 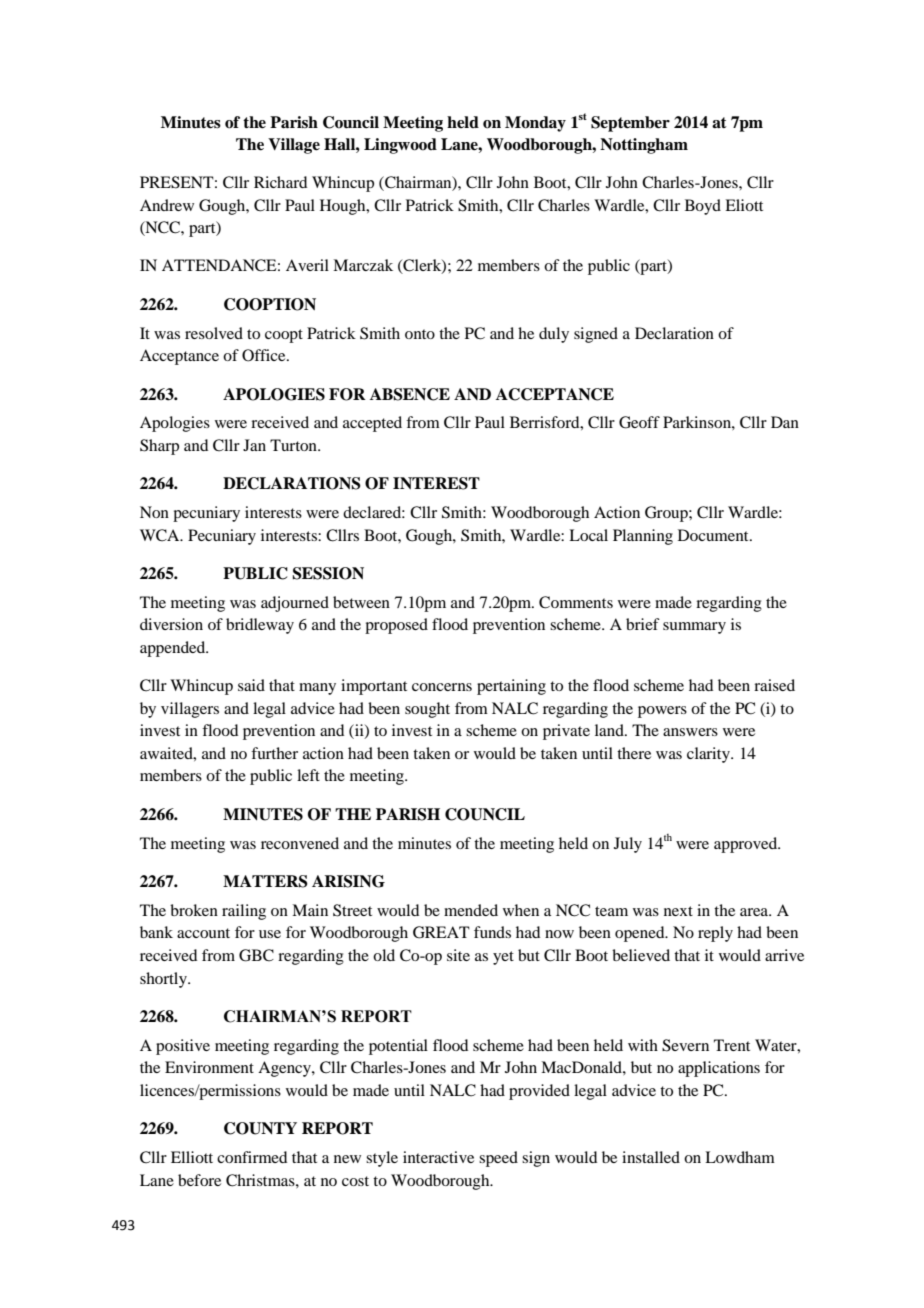 What do you see at coordinates (252, 1157) in the document?
I see `confirmed` at bounding box center [252, 1157].
